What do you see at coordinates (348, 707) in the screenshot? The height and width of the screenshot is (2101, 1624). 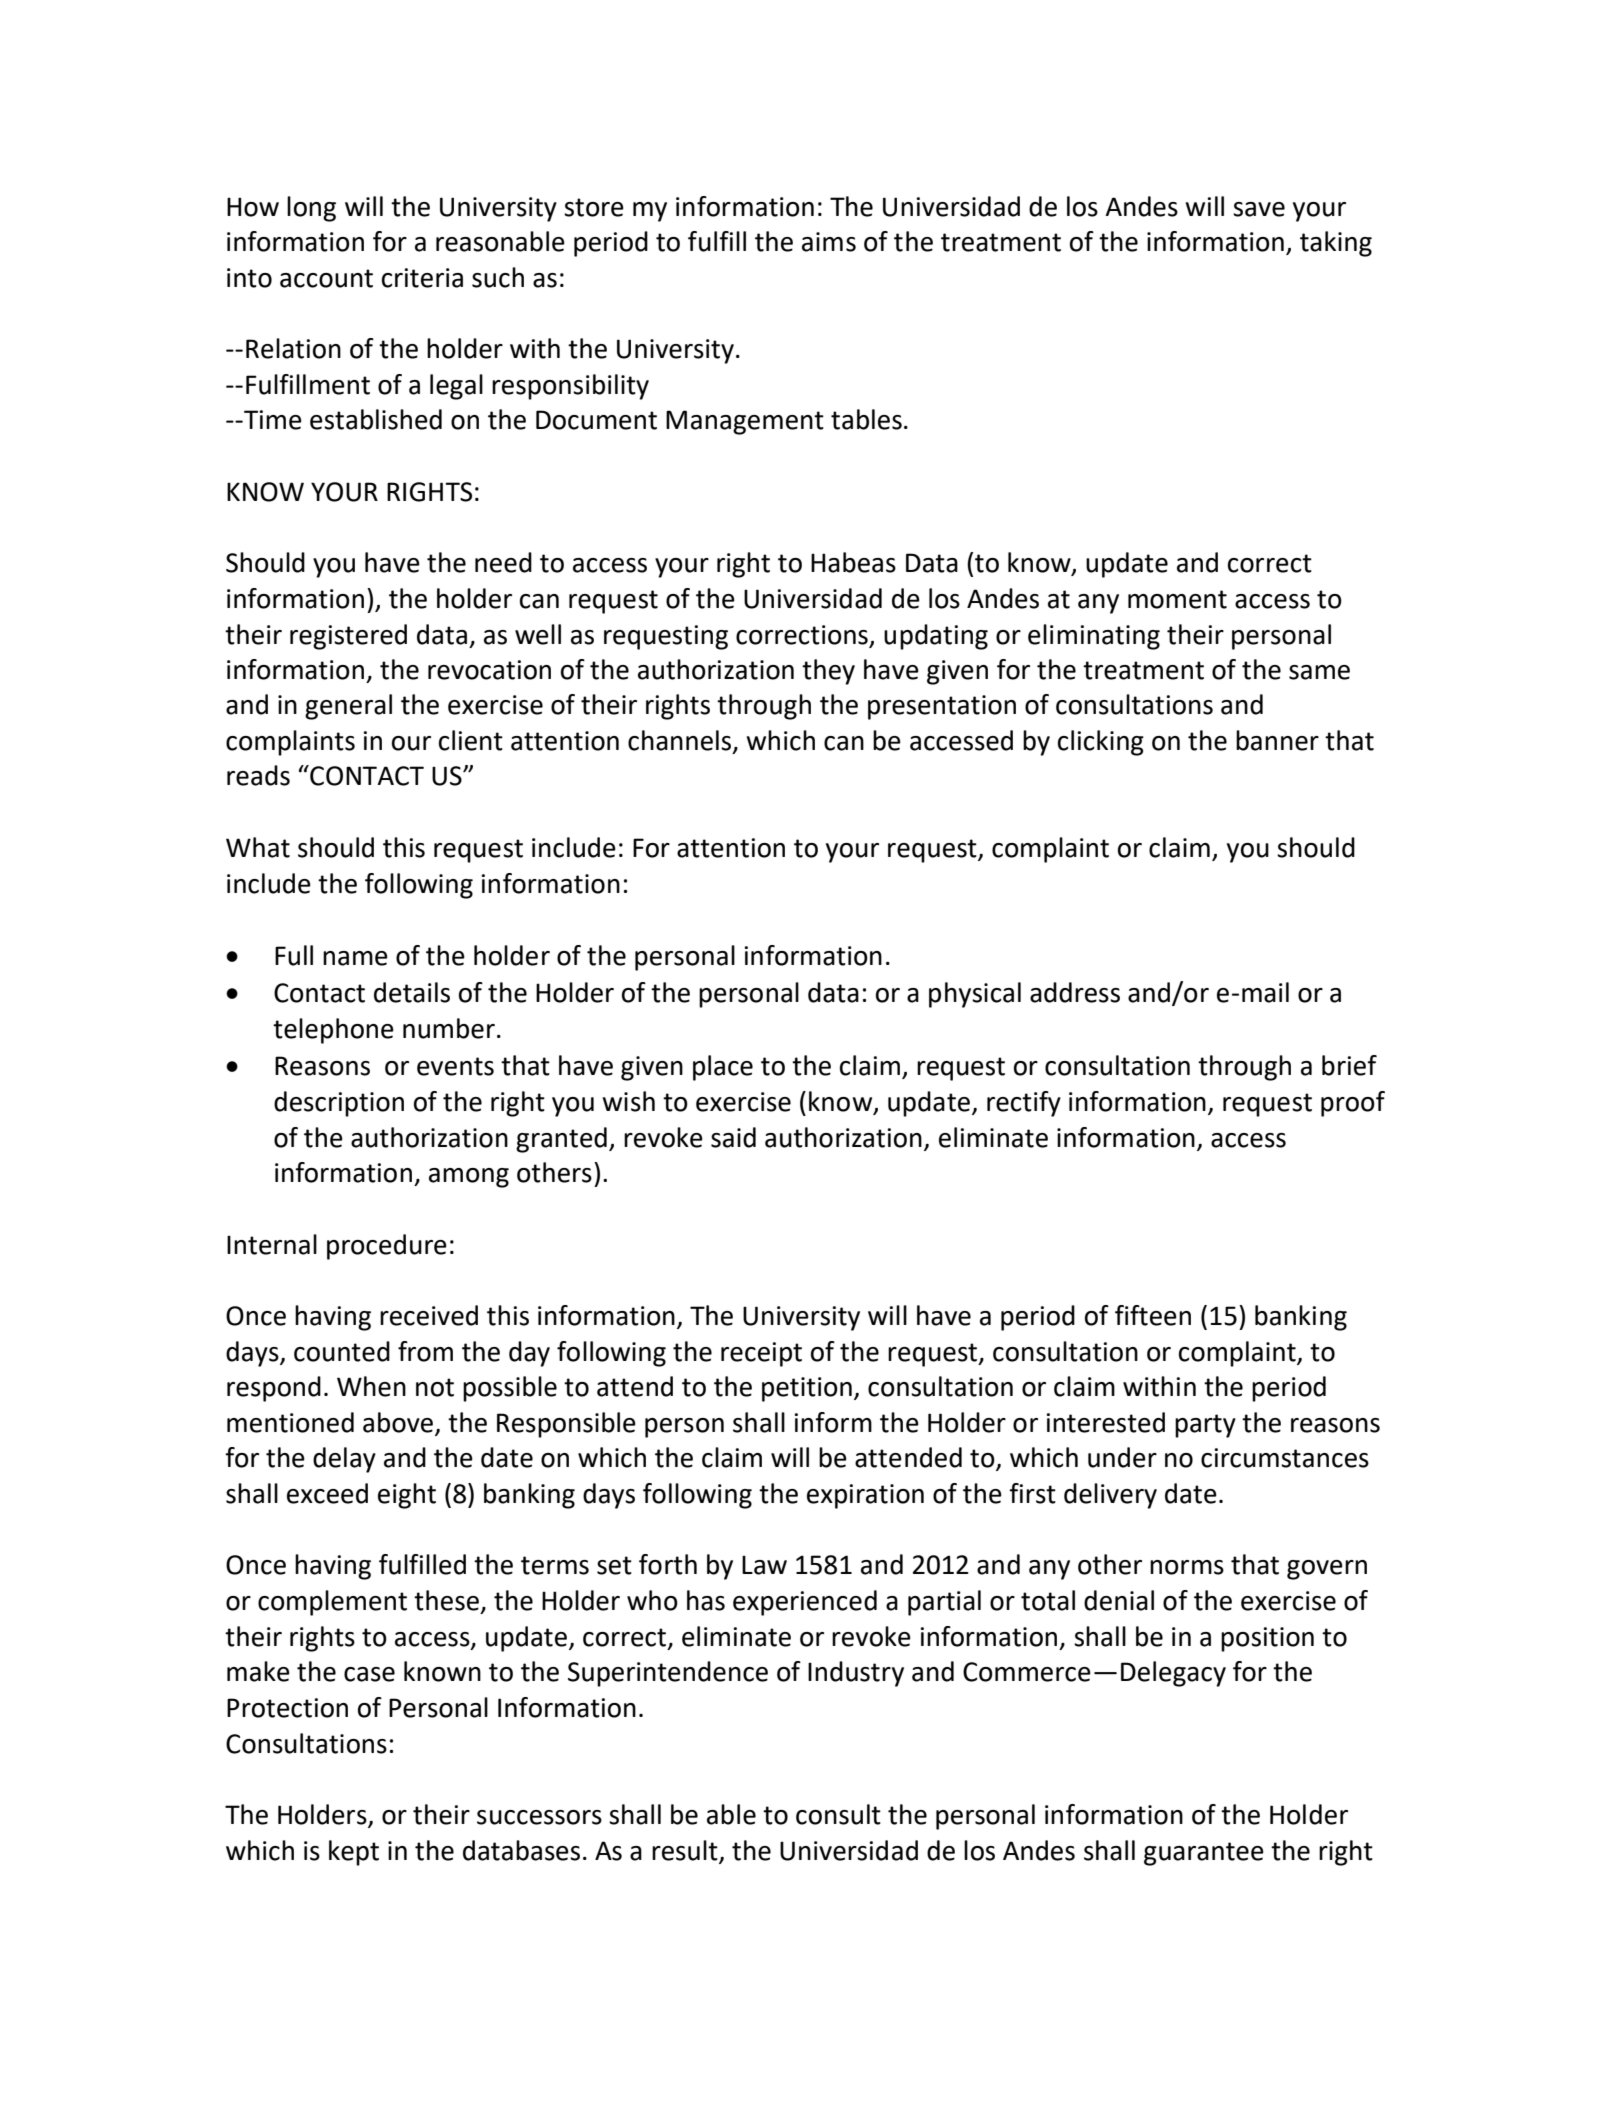 I see `general` at bounding box center [348, 707].
